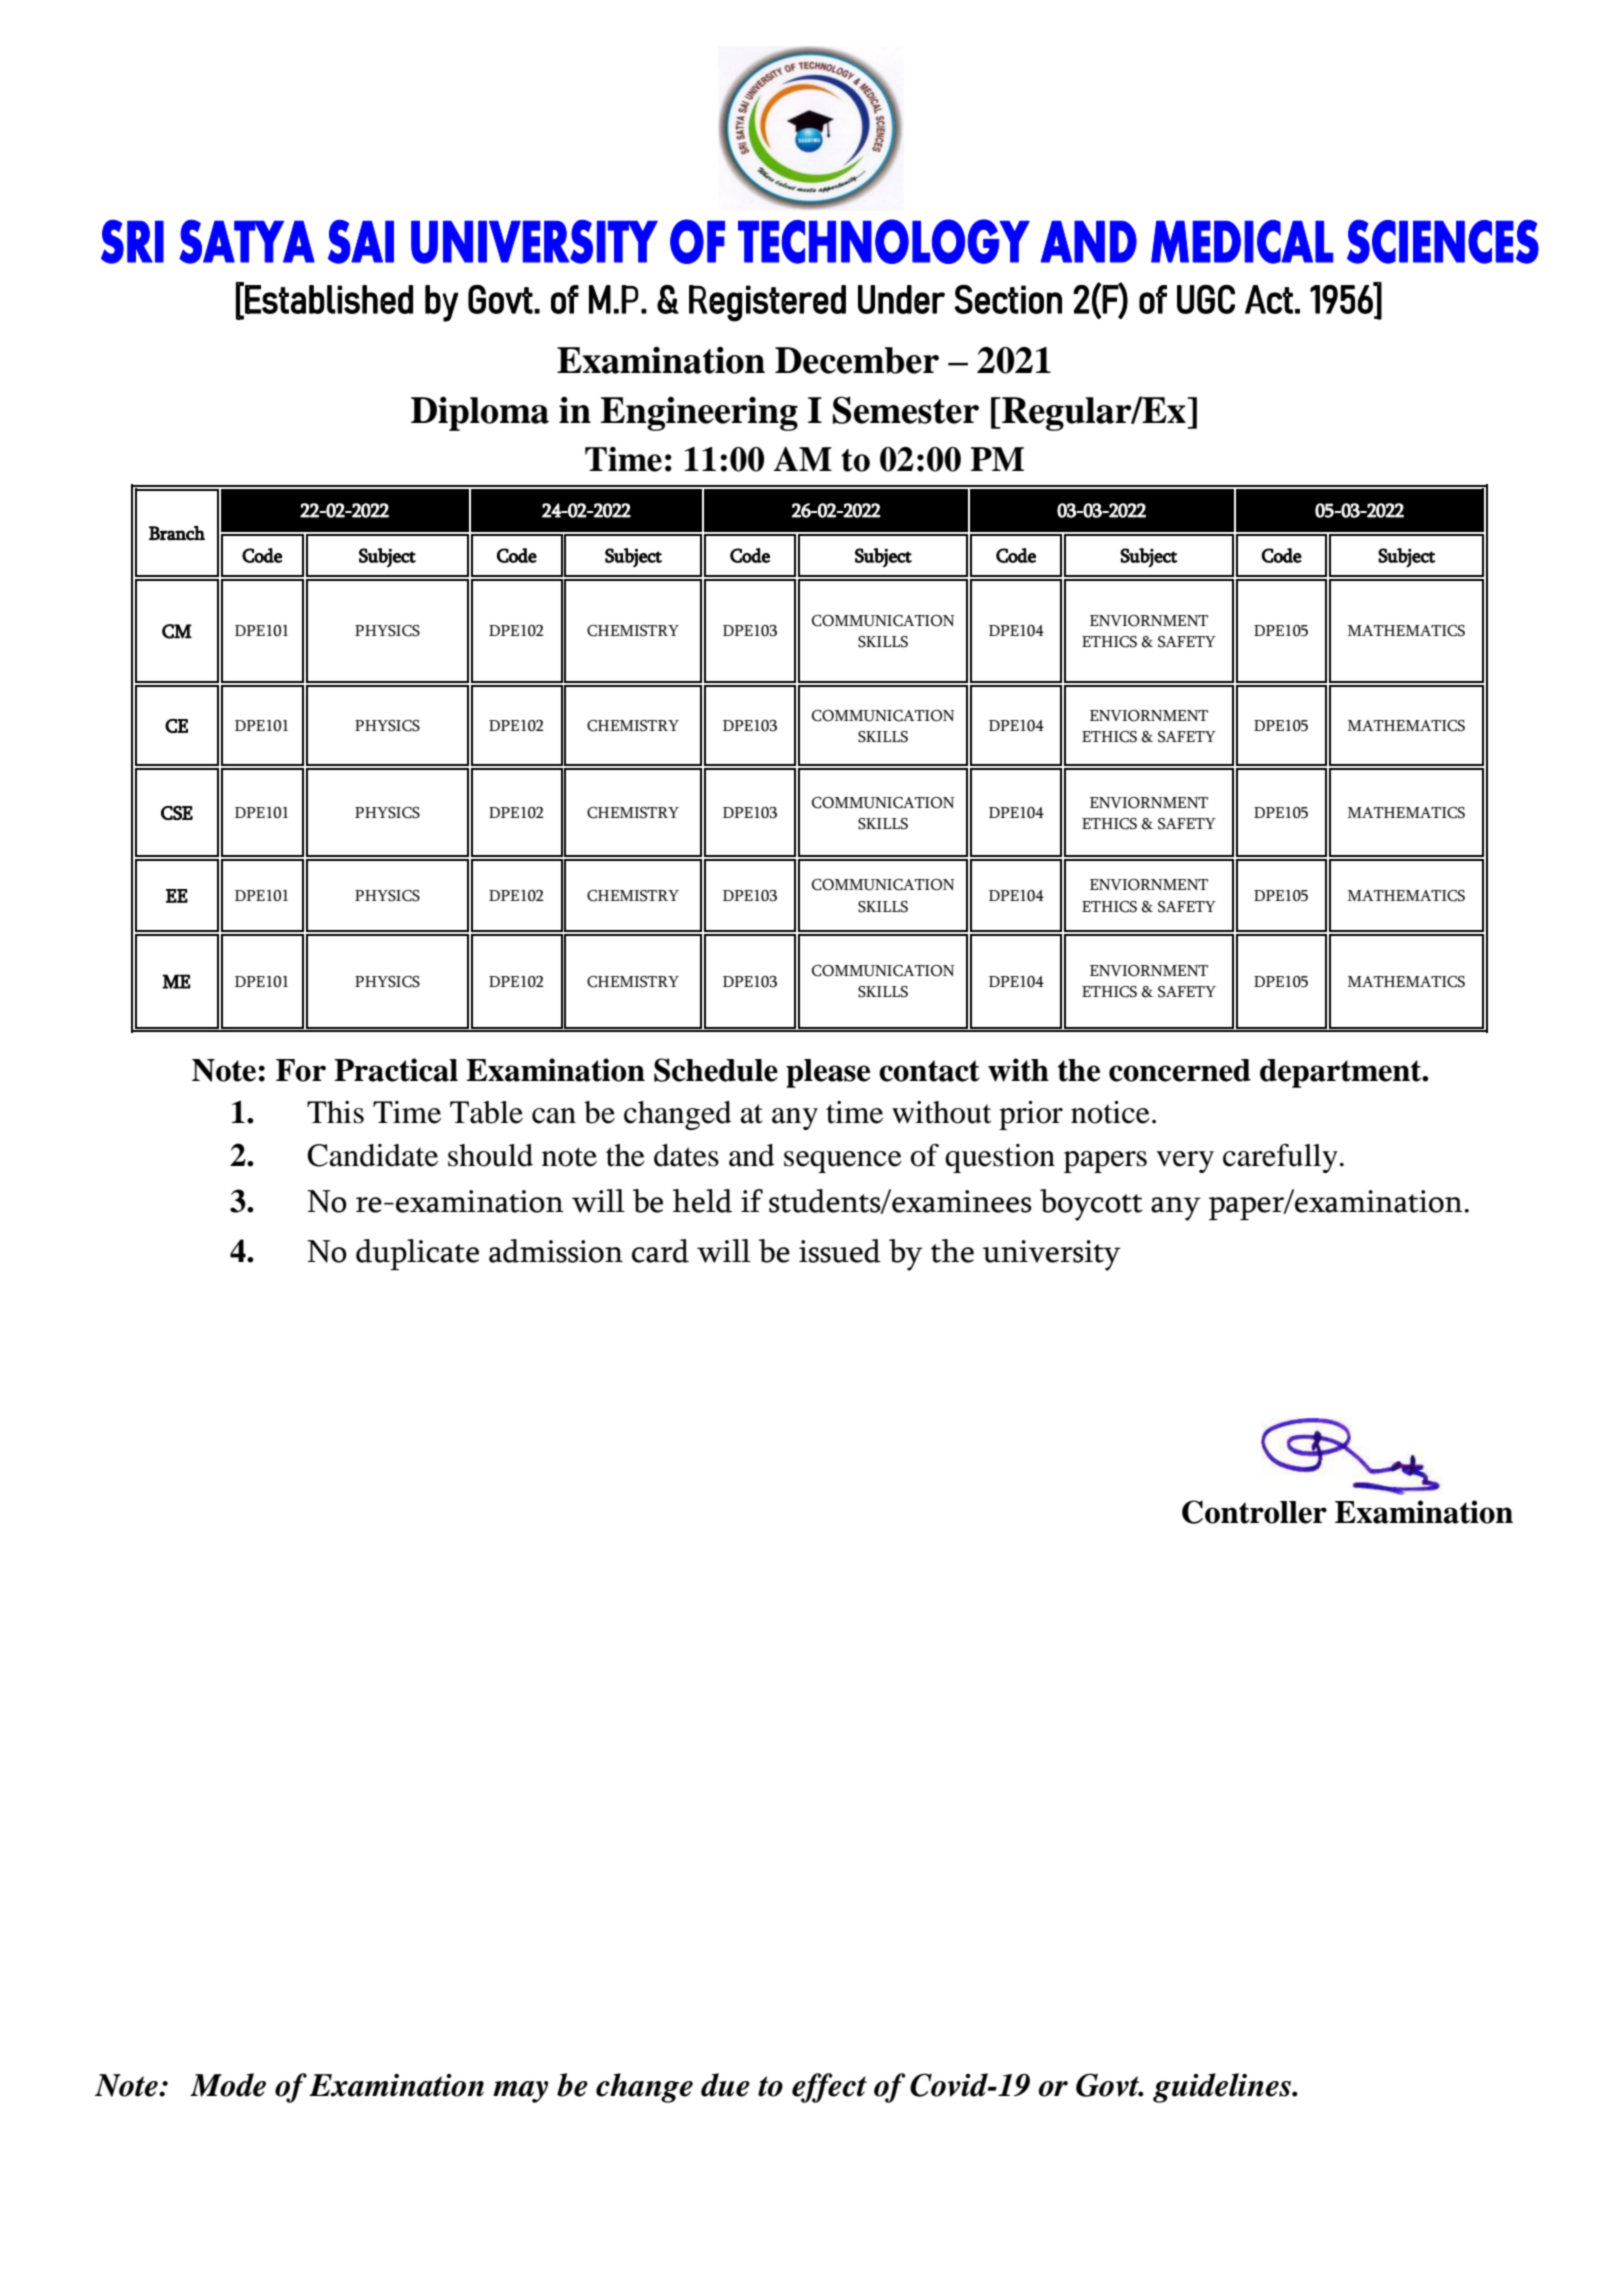 This screenshot has height=2279, width=1611. What do you see at coordinates (177, 813) in the screenshot?
I see `CSE` at bounding box center [177, 813].
